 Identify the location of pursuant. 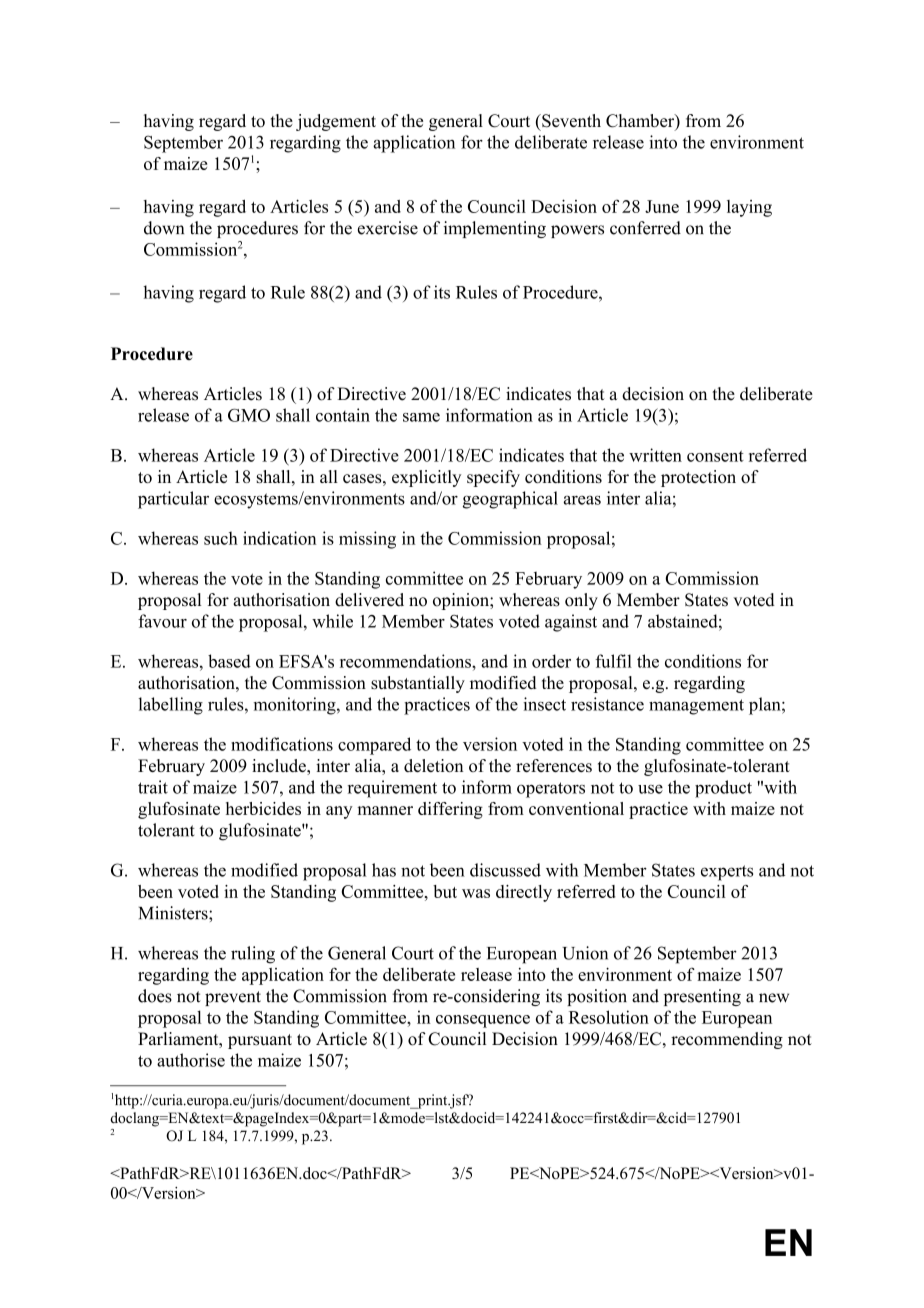
(260, 1041).
